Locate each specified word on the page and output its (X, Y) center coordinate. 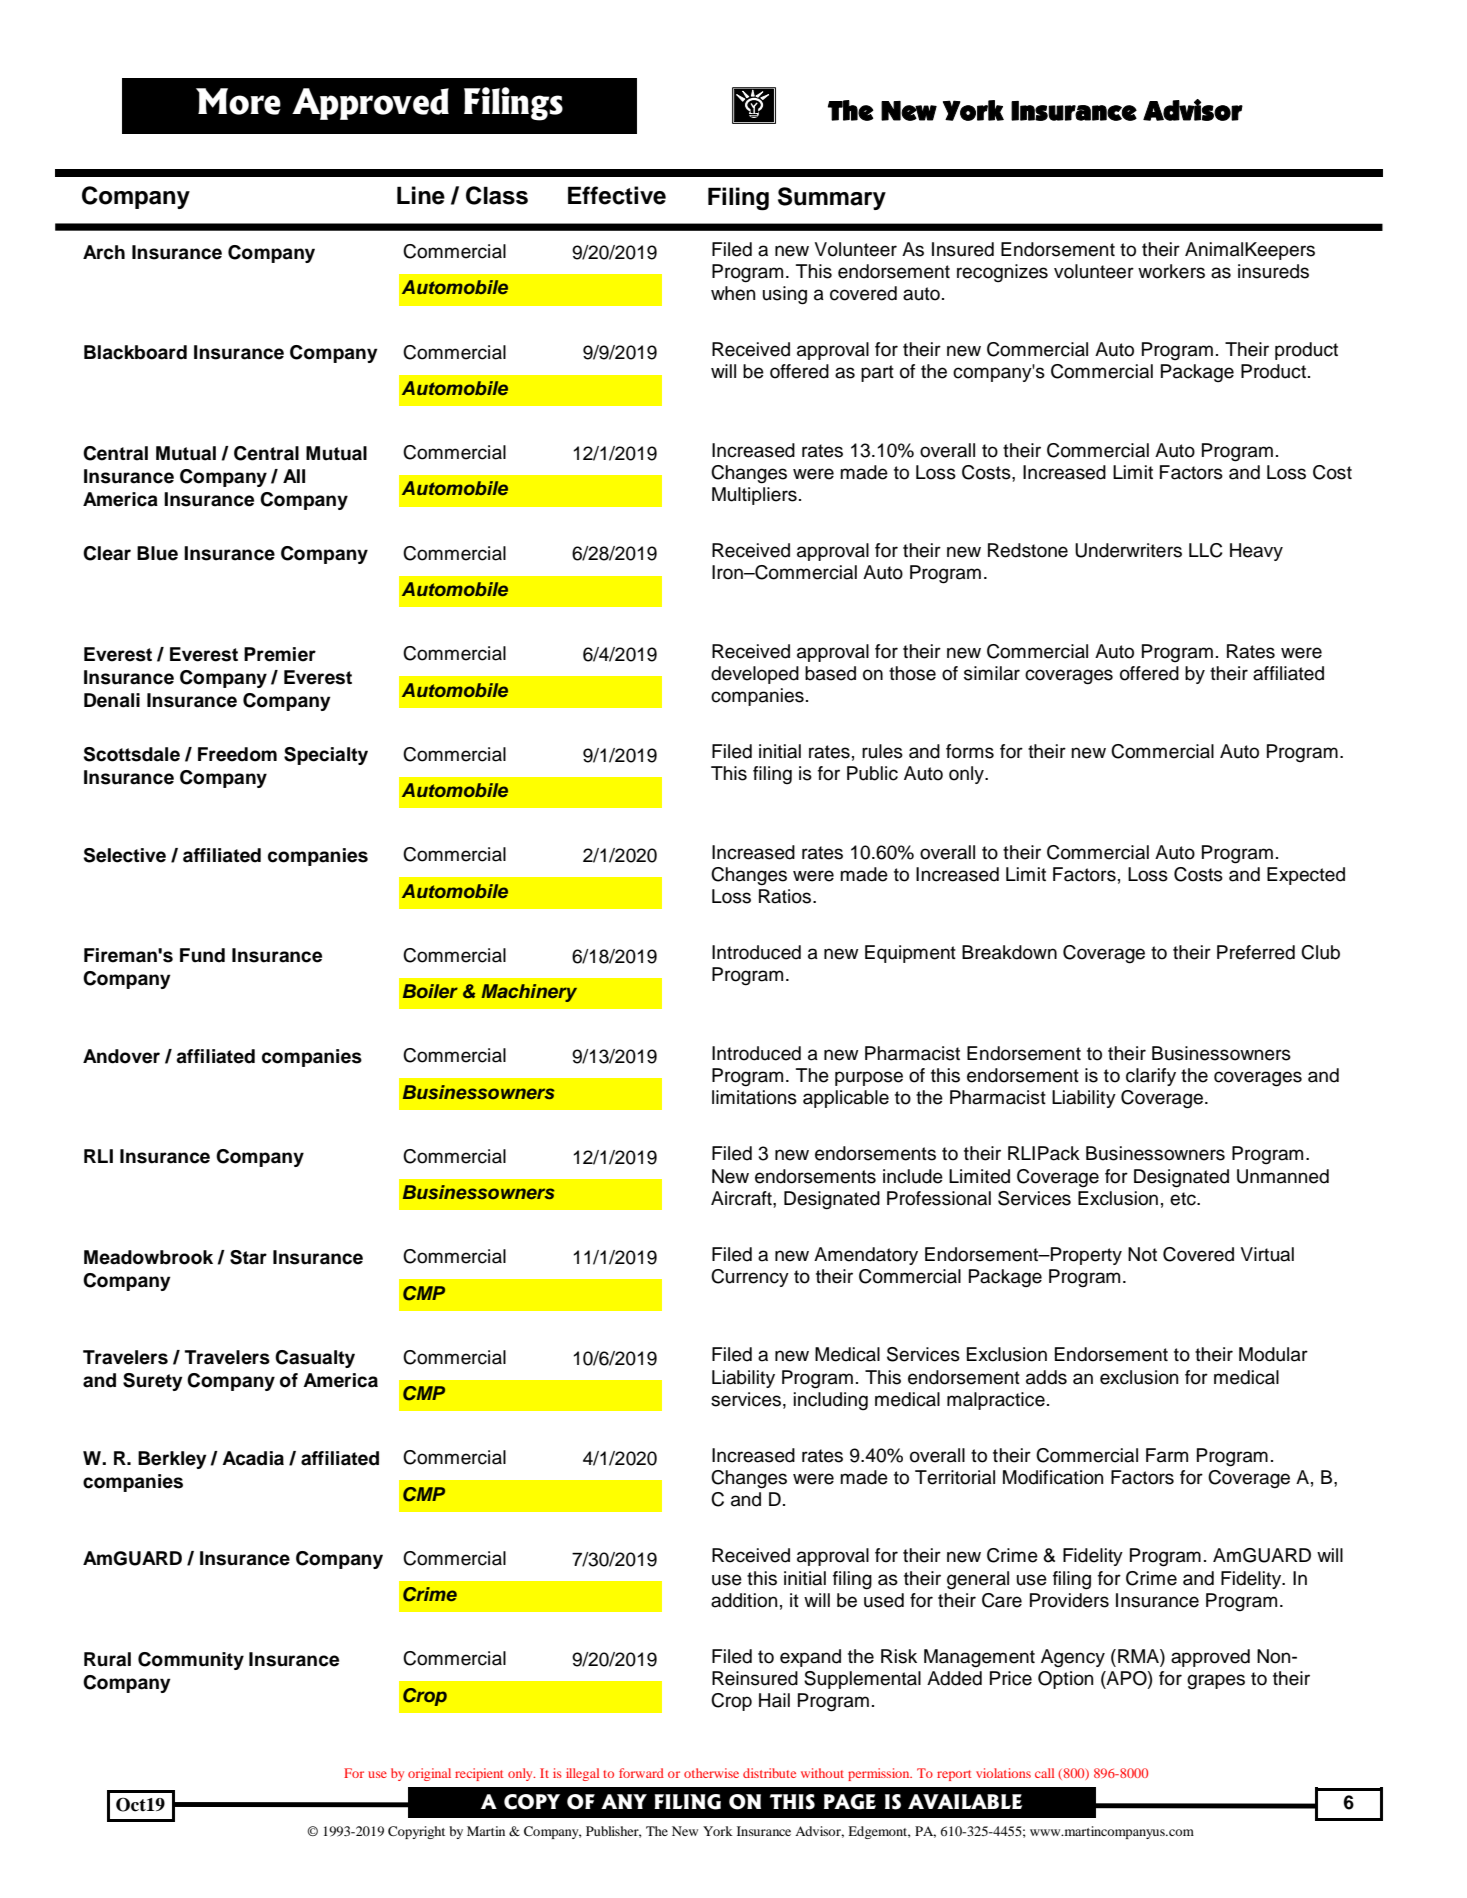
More (238, 101)
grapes (1216, 1682)
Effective (617, 195)
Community (191, 1661)
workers (1171, 271)
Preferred (1256, 952)
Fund (202, 955)
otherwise (711, 1773)
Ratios (786, 896)
